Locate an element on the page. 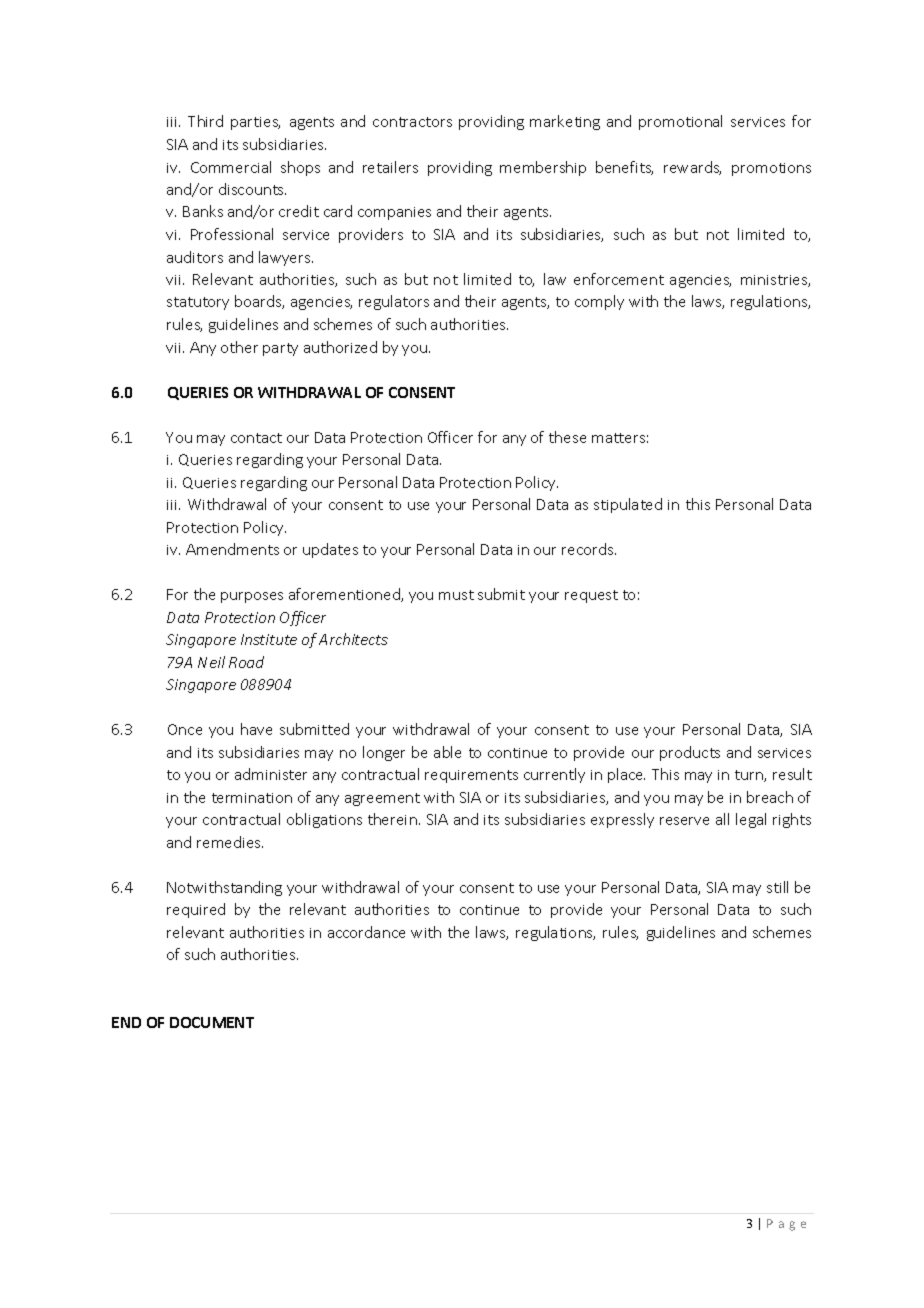  stipulated is located at coordinates (628, 505).
